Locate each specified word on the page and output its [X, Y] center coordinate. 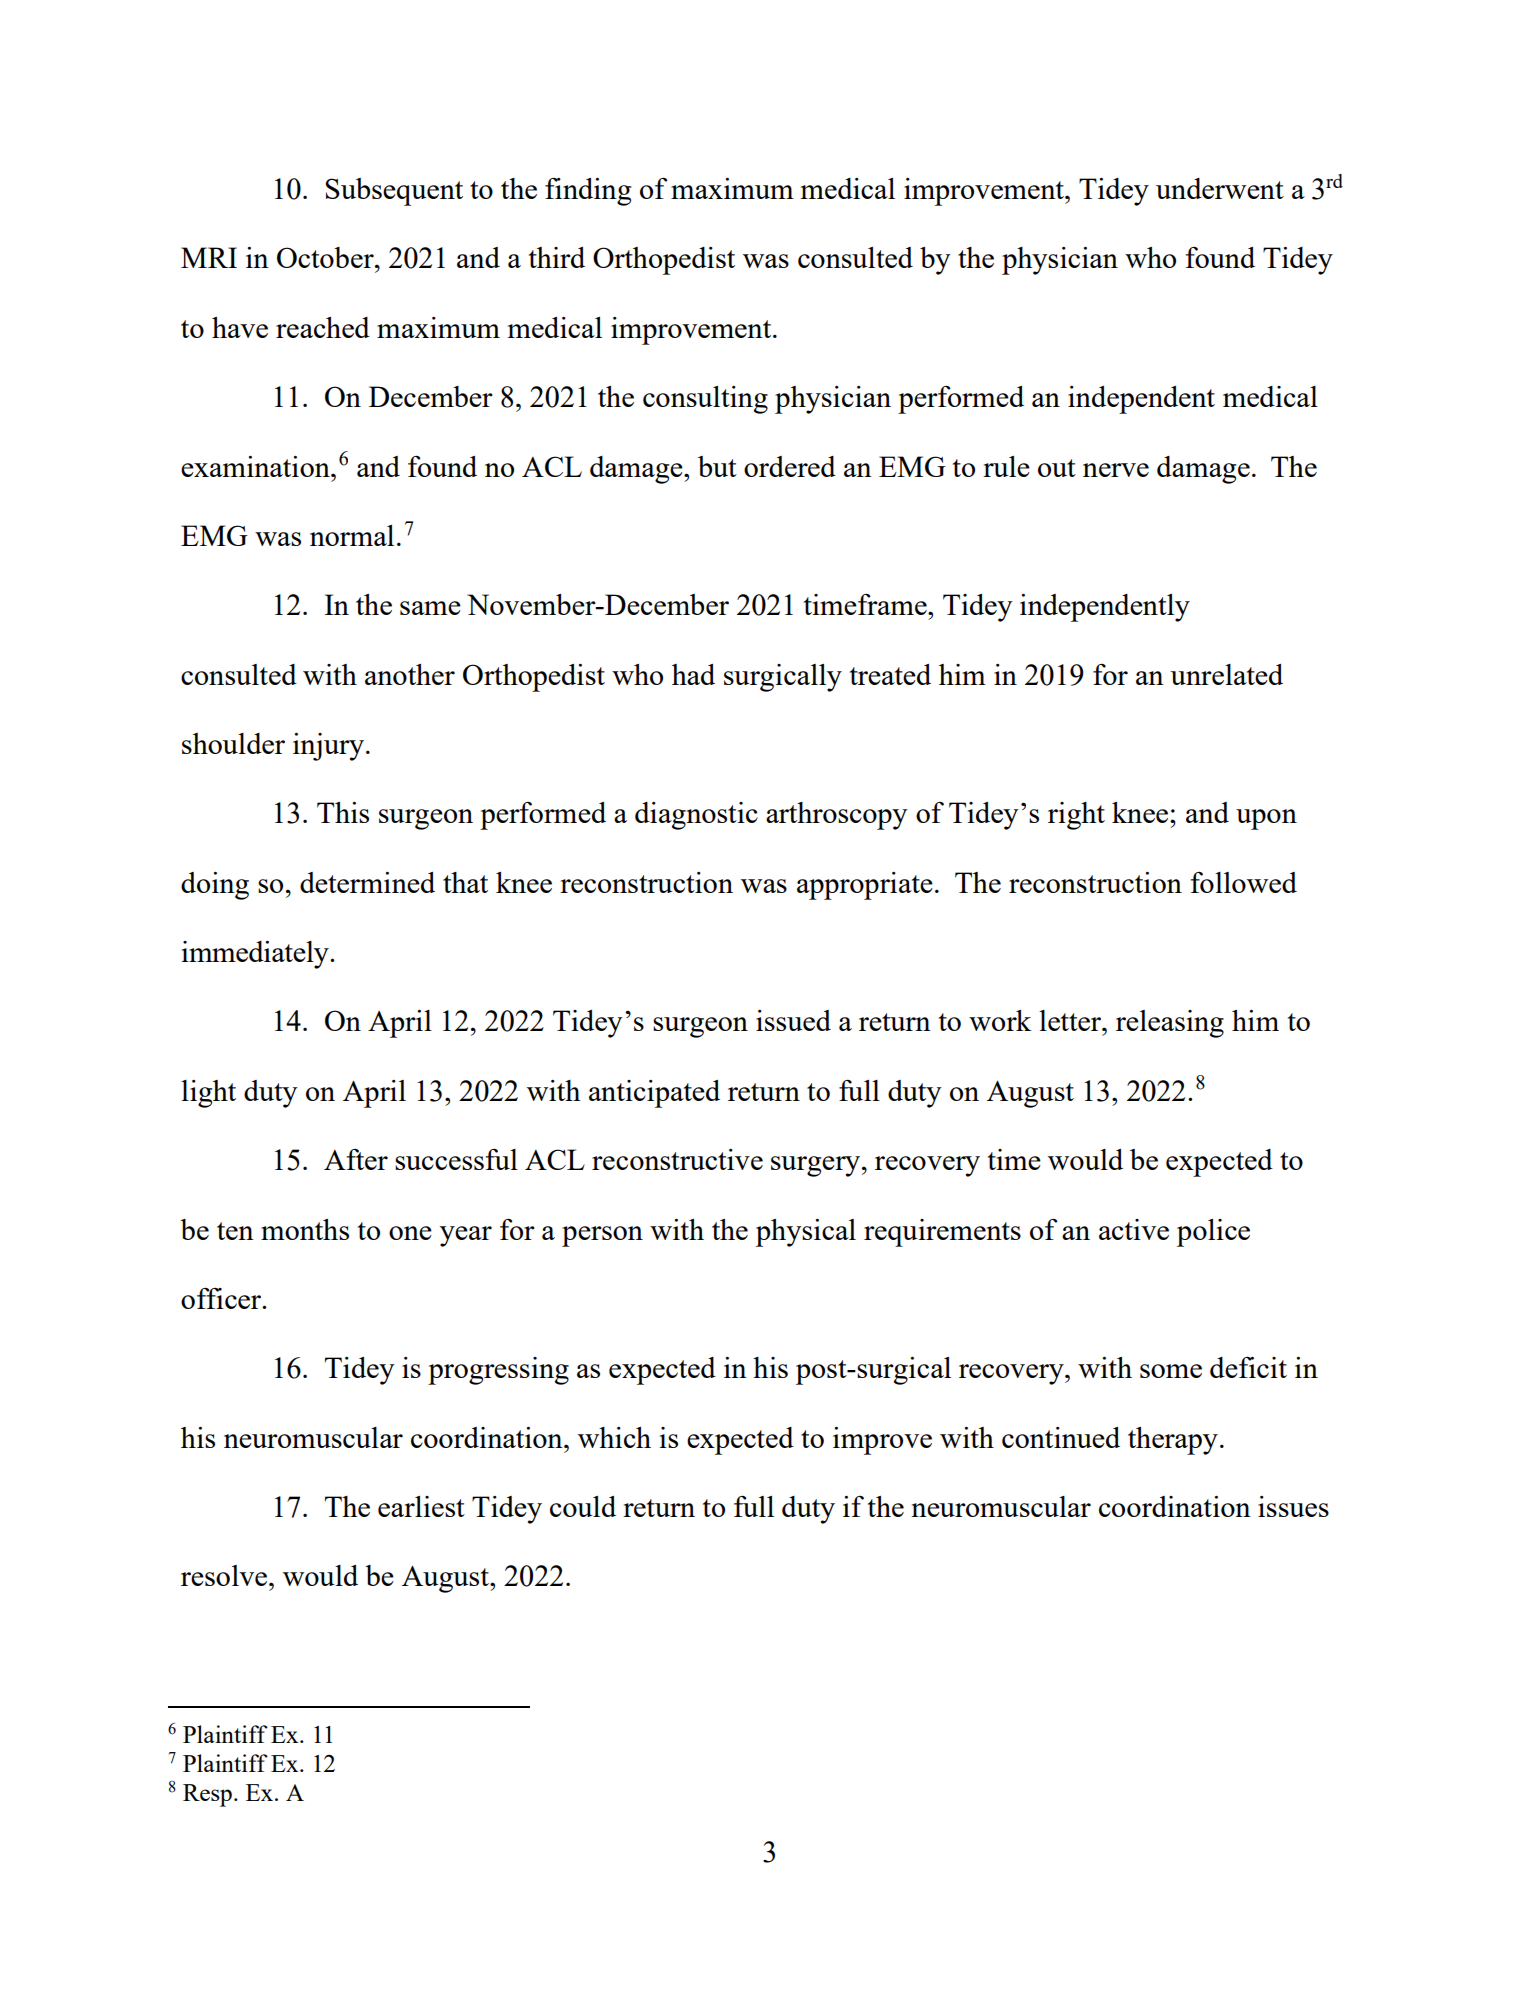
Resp [207, 1795]
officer [222, 1298]
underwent [1220, 188]
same [430, 608]
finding [588, 192]
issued [793, 1020]
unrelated [1226, 674]
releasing [1170, 1024]
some [1171, 1371]
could [583, 1506]
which [614, 1437]
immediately [256, 955]
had [693, 674]
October [326, 257]
